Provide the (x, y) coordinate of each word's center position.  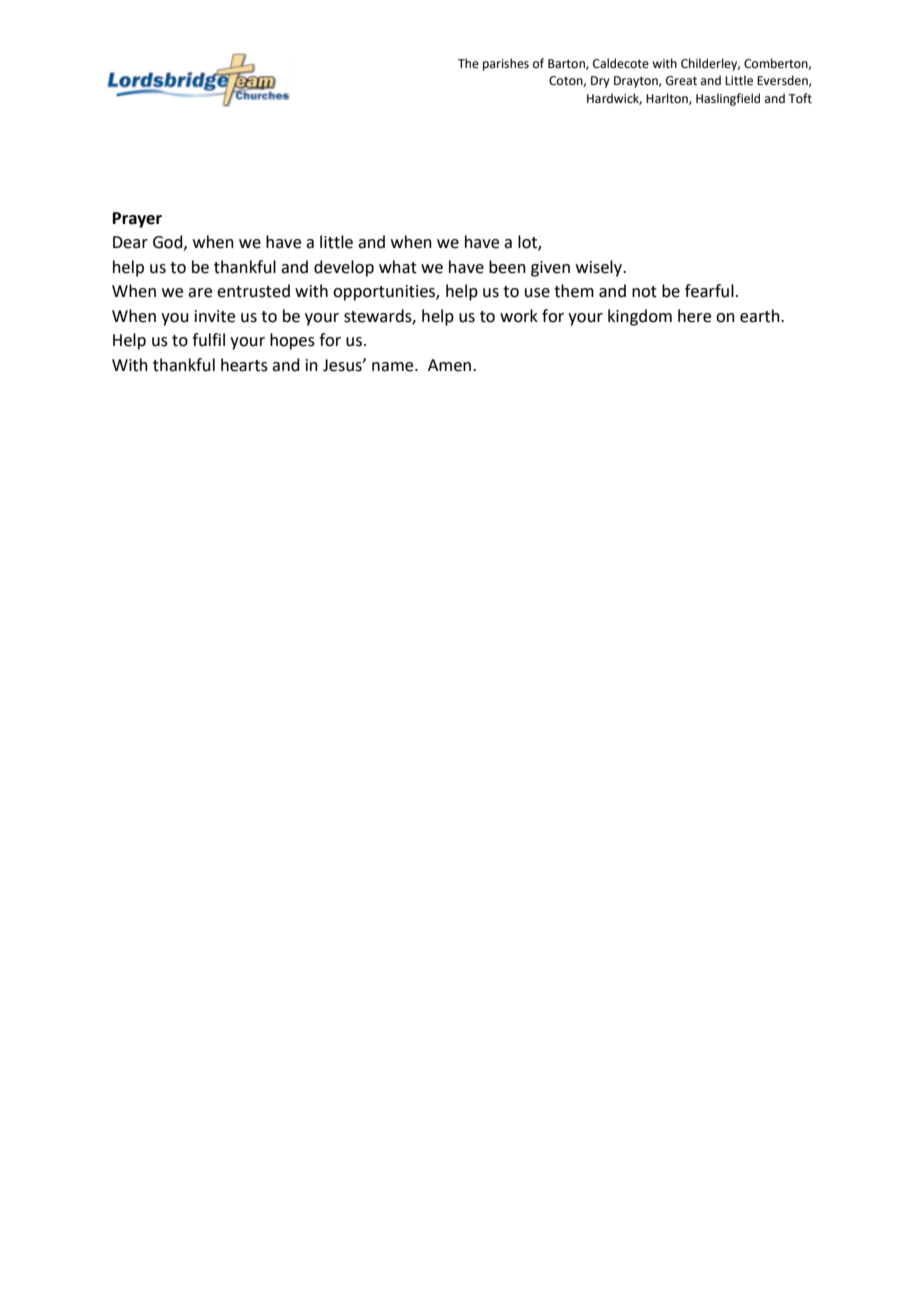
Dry (600, 82)
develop (344, 268)
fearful (709, 291)
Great (681, 81)
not (644, 292)
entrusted (253, 291)
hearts (244, 365)
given (550, 269)
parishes (506, 64)
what (398, 267)
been (507, 267)
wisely (600, 268)
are (200, 293)
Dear (130, 242)
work (519, 316)
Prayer (137, 220)
